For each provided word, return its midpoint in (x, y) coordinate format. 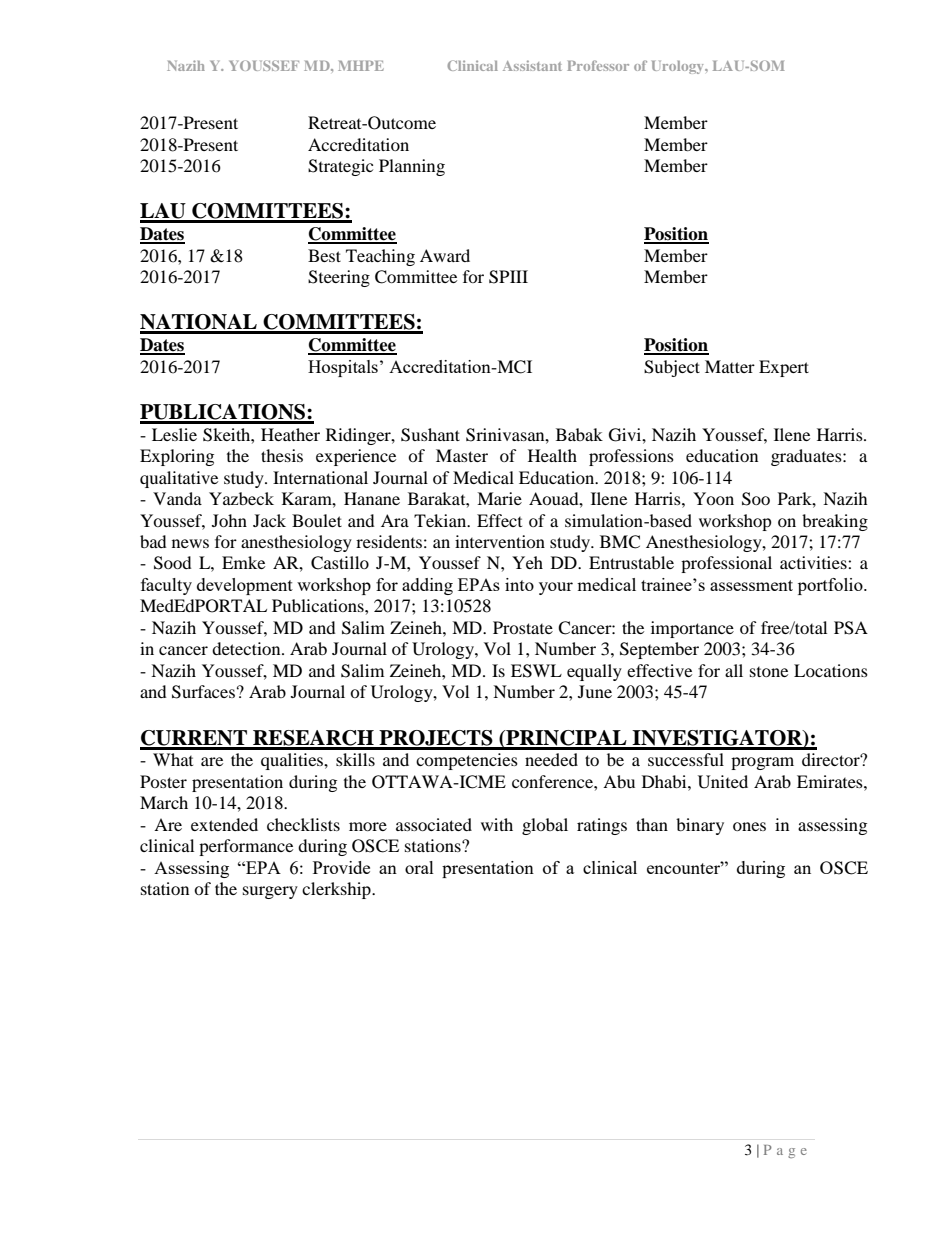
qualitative (179, 479)
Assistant (532, 65)
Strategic (340, 167)
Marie (499, 498)
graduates (807, 457)
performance (246, 847)
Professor (598, 65)
